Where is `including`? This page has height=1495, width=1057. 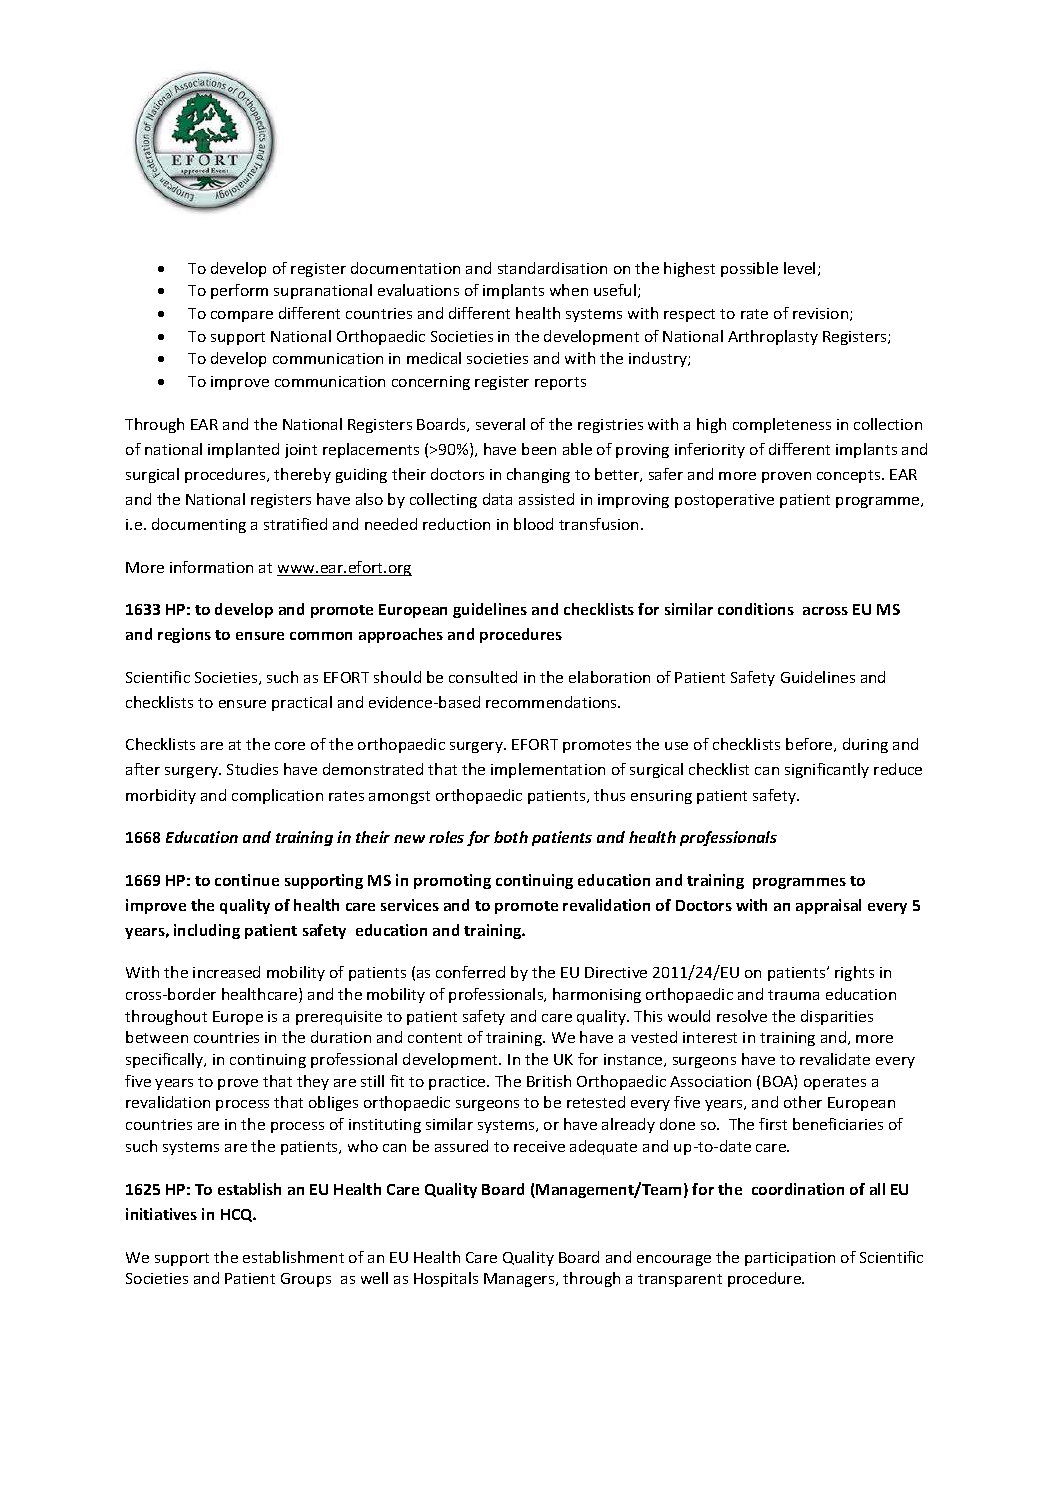 including is located at coordinates (207, 931).
